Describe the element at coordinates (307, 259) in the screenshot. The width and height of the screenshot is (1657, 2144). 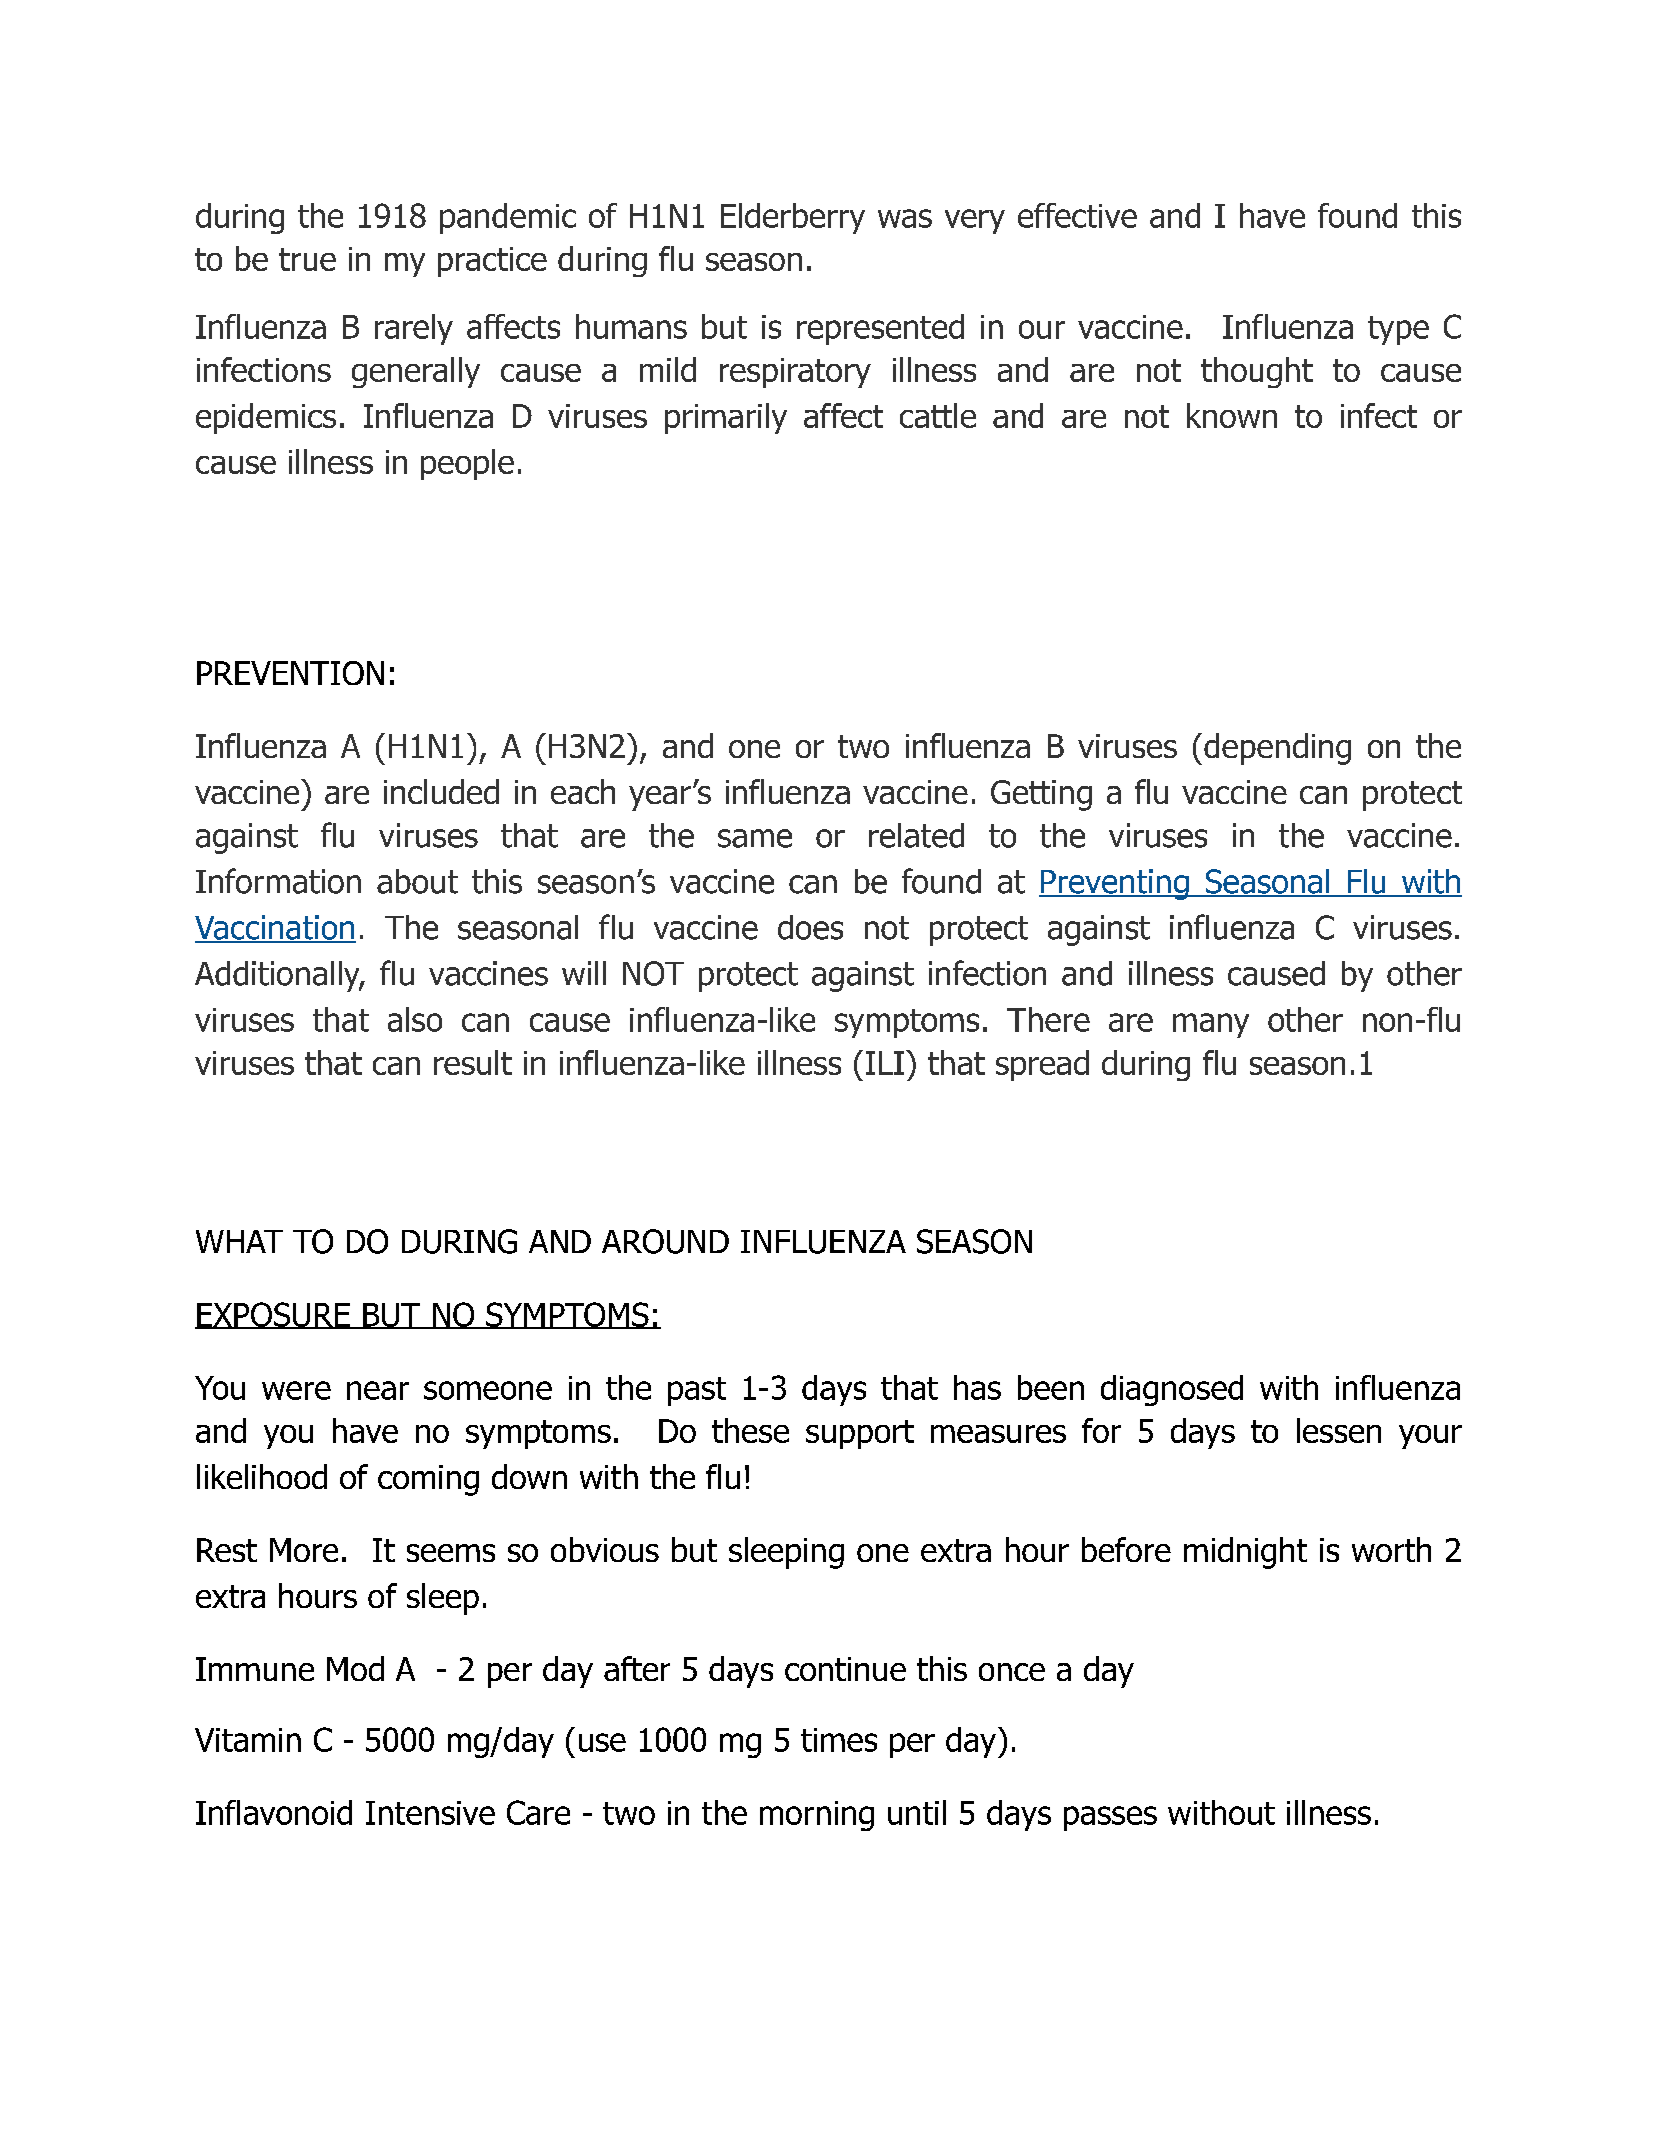
I see `true` at that location.
